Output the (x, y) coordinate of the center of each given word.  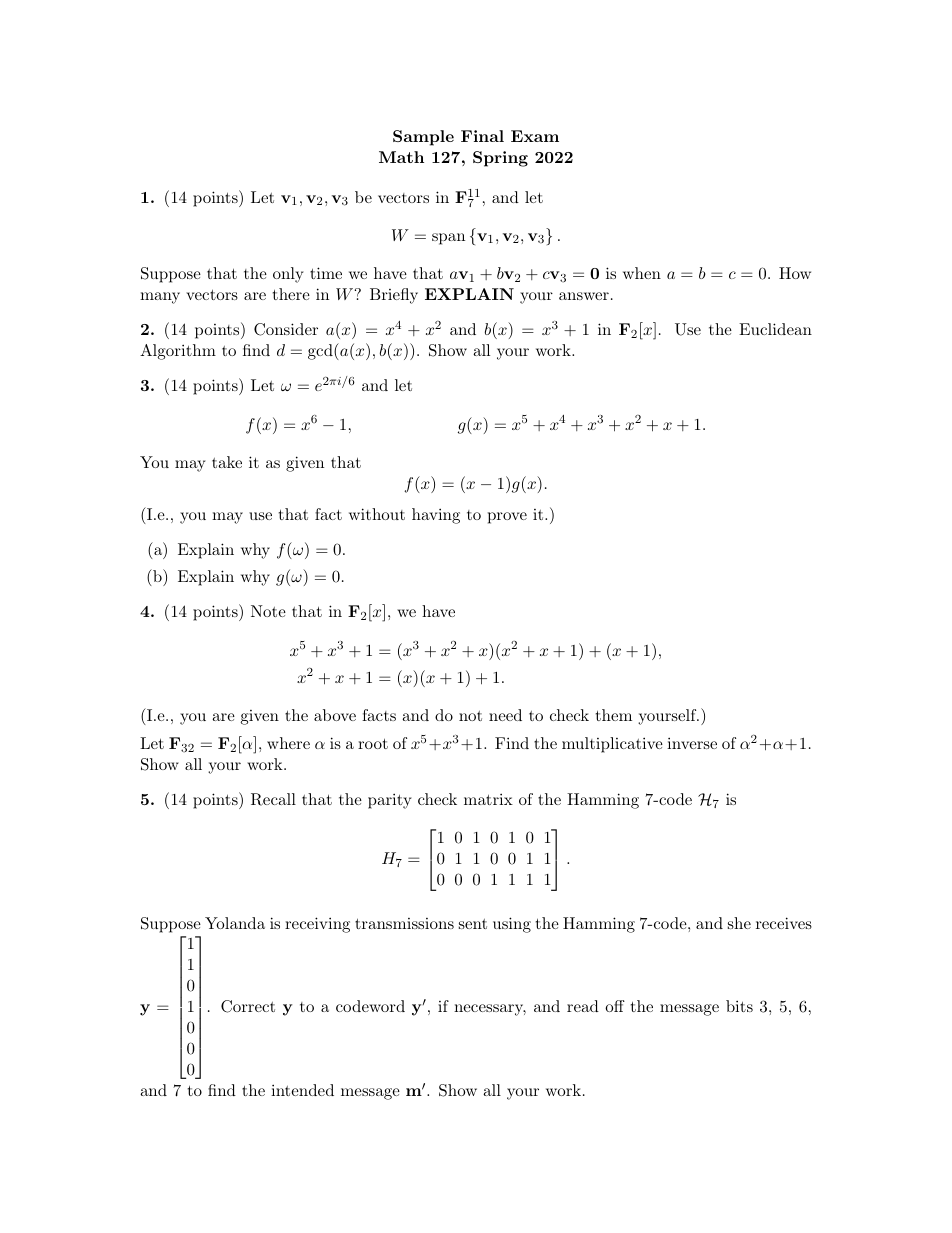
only (288, 275)
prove (507, 518)
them (614, 715)
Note (268, 611)
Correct (248, 1006)
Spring (500, 159)
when (642, 273)
